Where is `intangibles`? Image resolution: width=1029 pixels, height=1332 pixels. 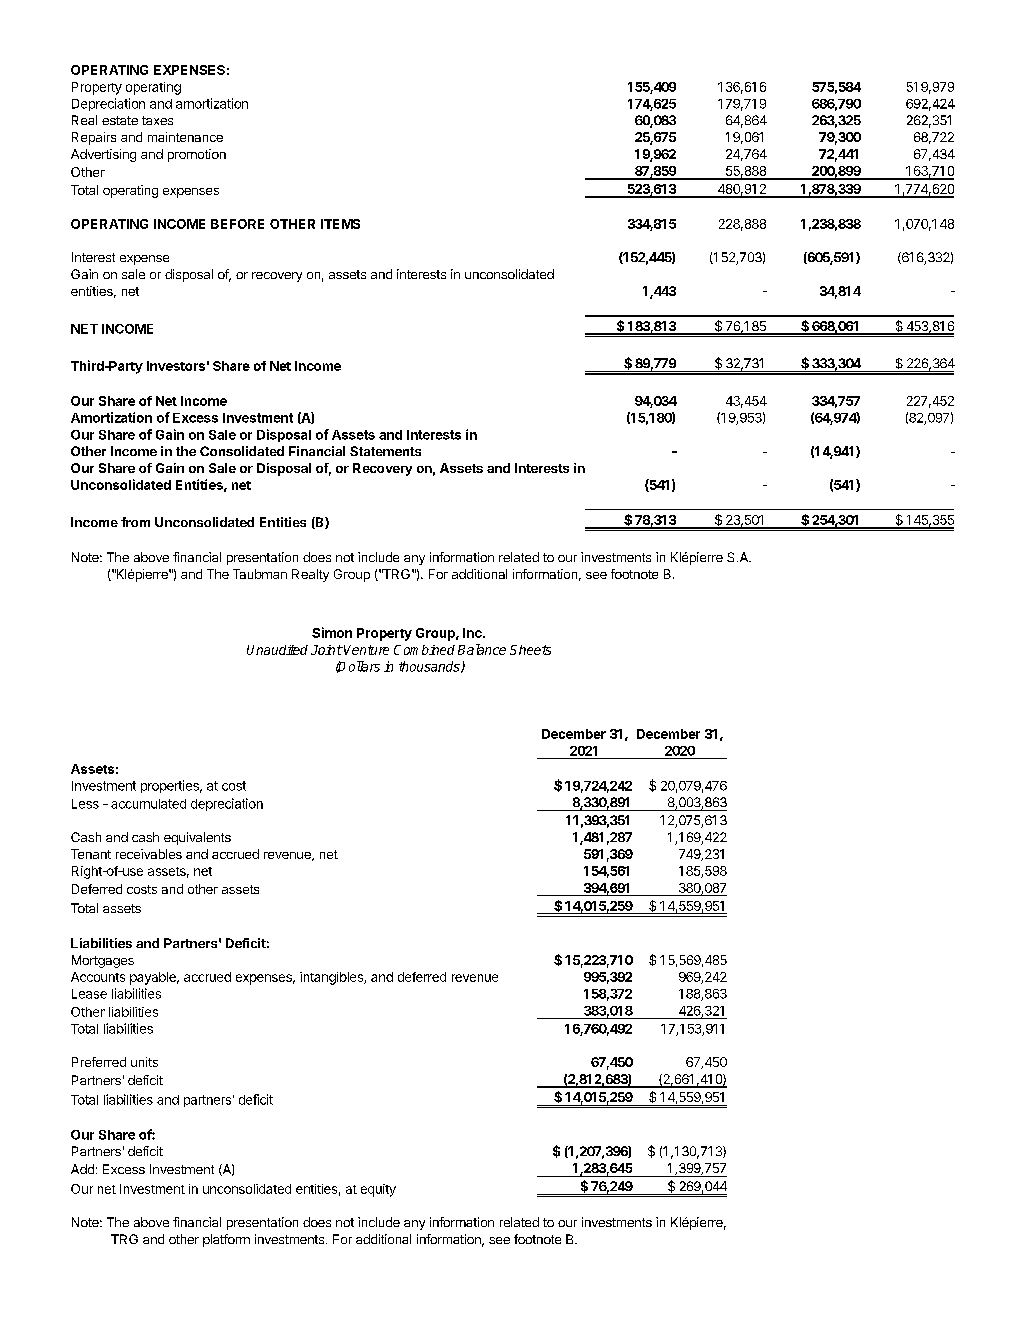
intangibles is located at coordinates (332, 978).
